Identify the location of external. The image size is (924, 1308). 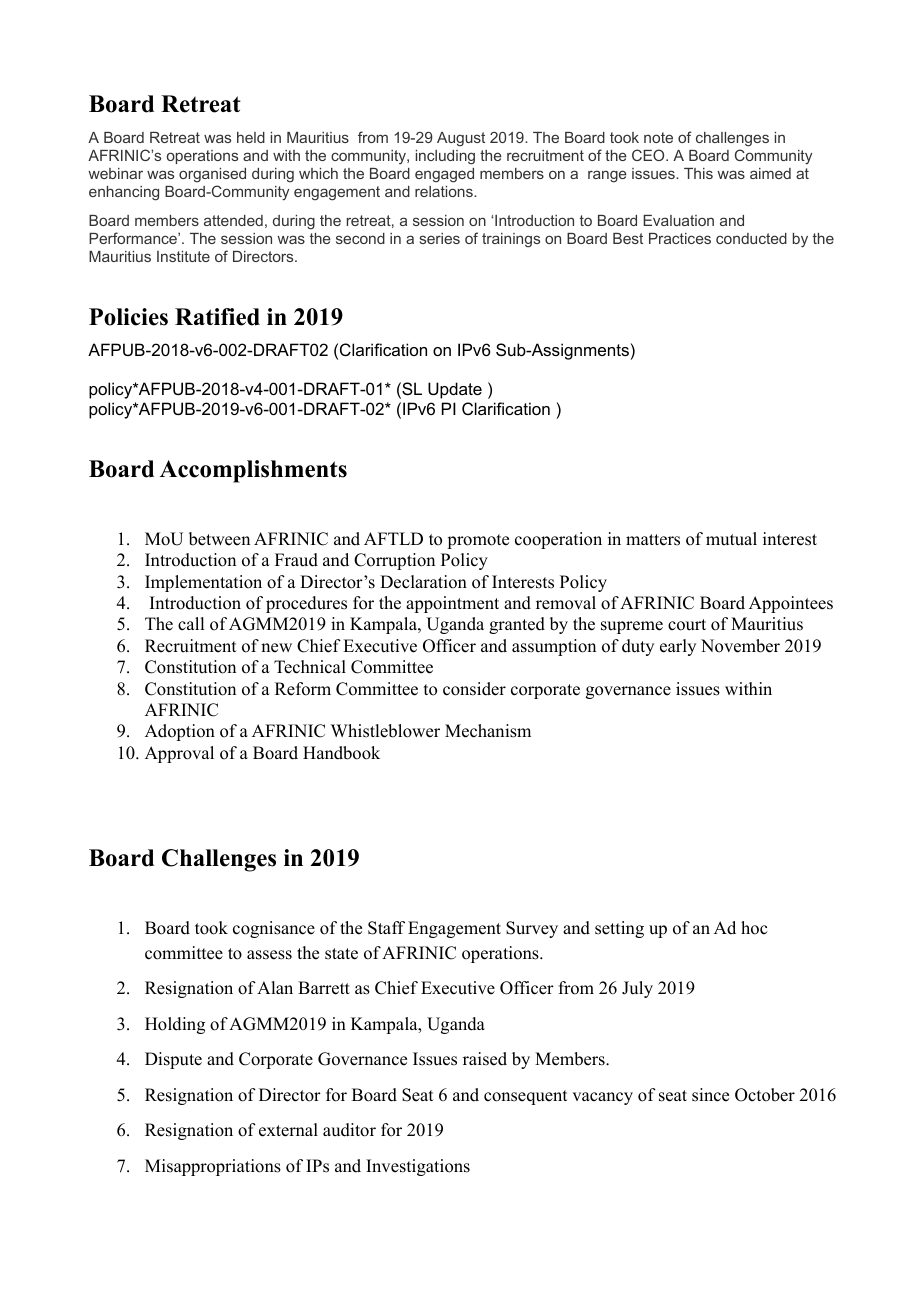
(288, 1130).
